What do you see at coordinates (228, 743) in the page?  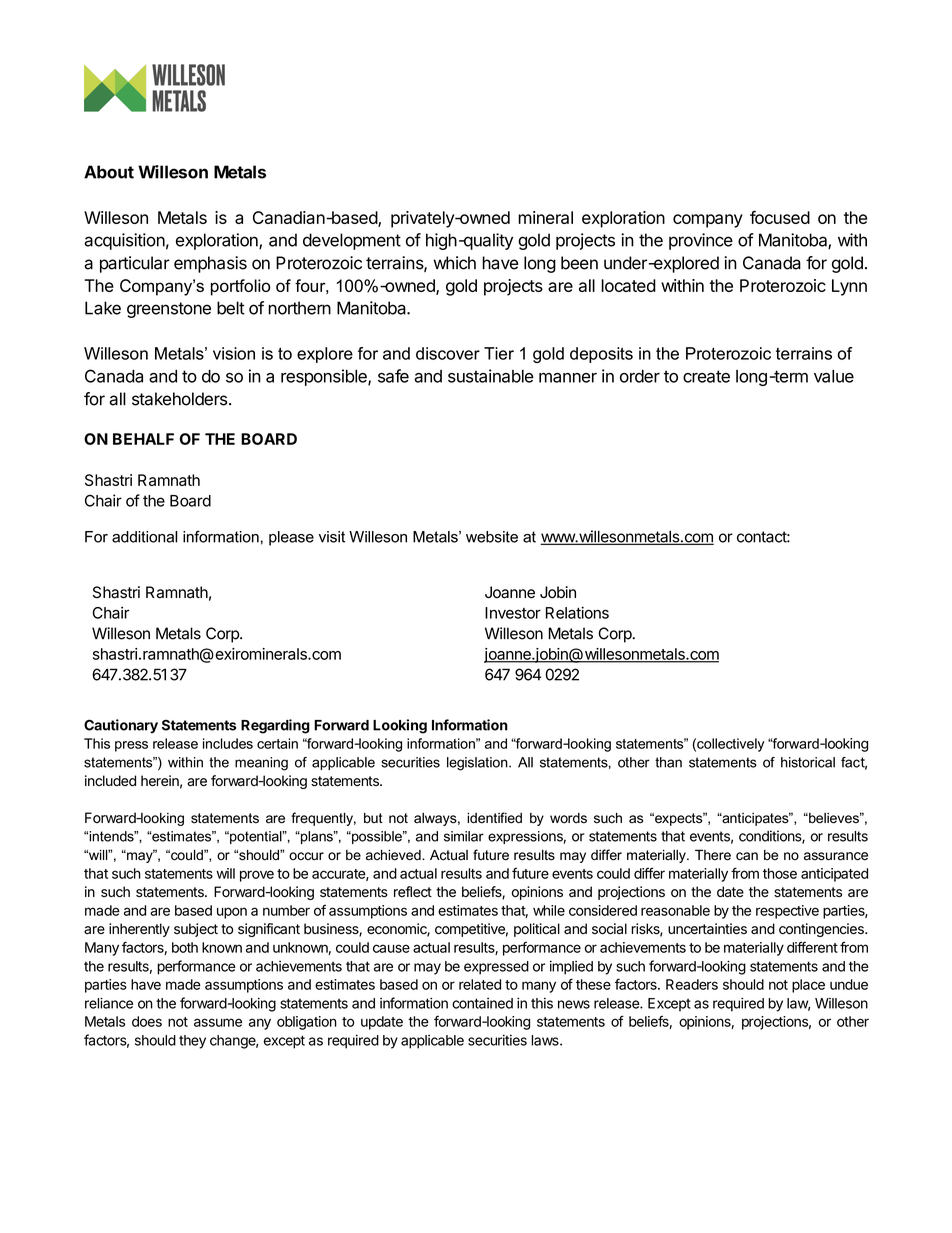 I see `includes` at bounding box center [228, 743].
